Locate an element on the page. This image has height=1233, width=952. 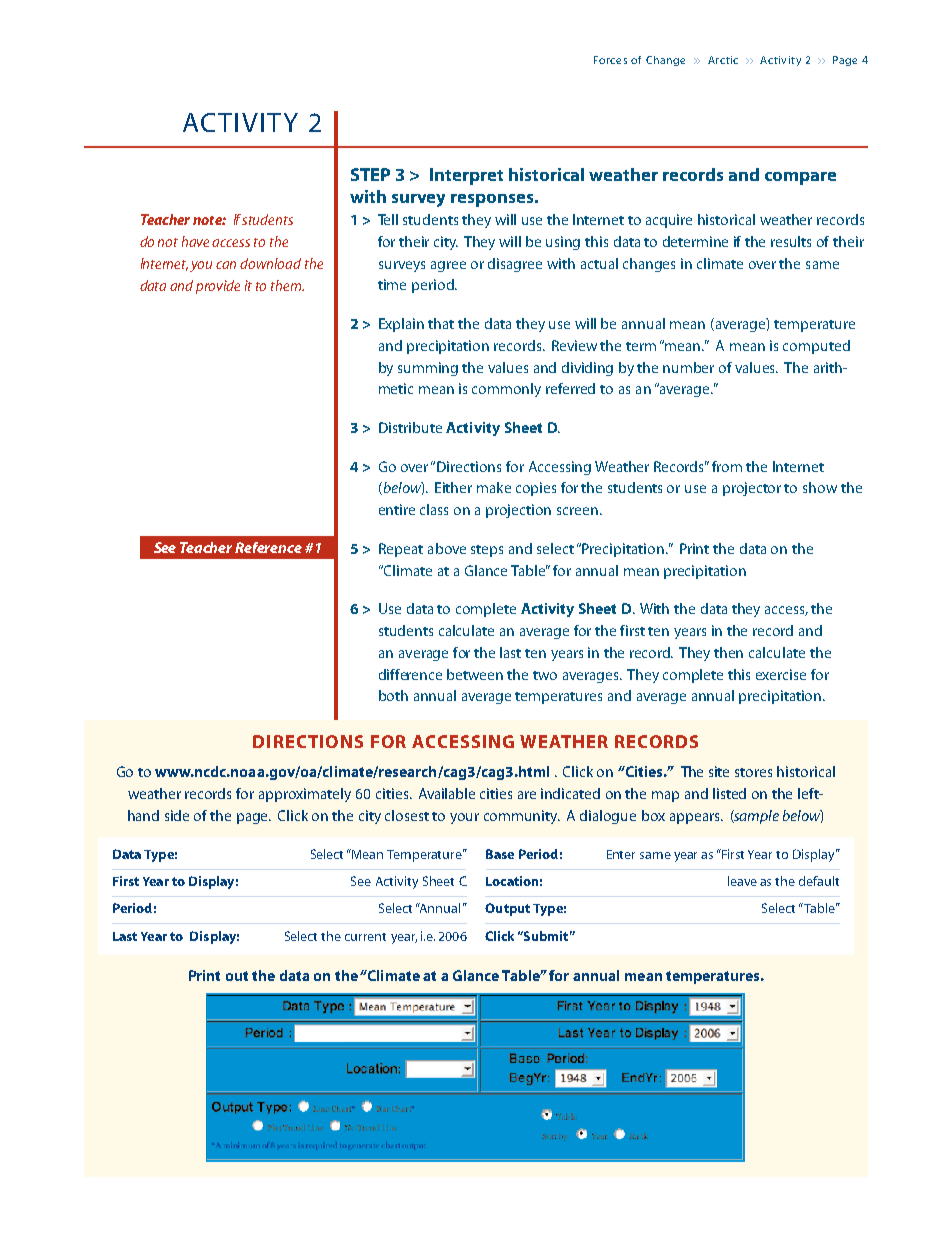
stores is located at coordinates (753, 772).
